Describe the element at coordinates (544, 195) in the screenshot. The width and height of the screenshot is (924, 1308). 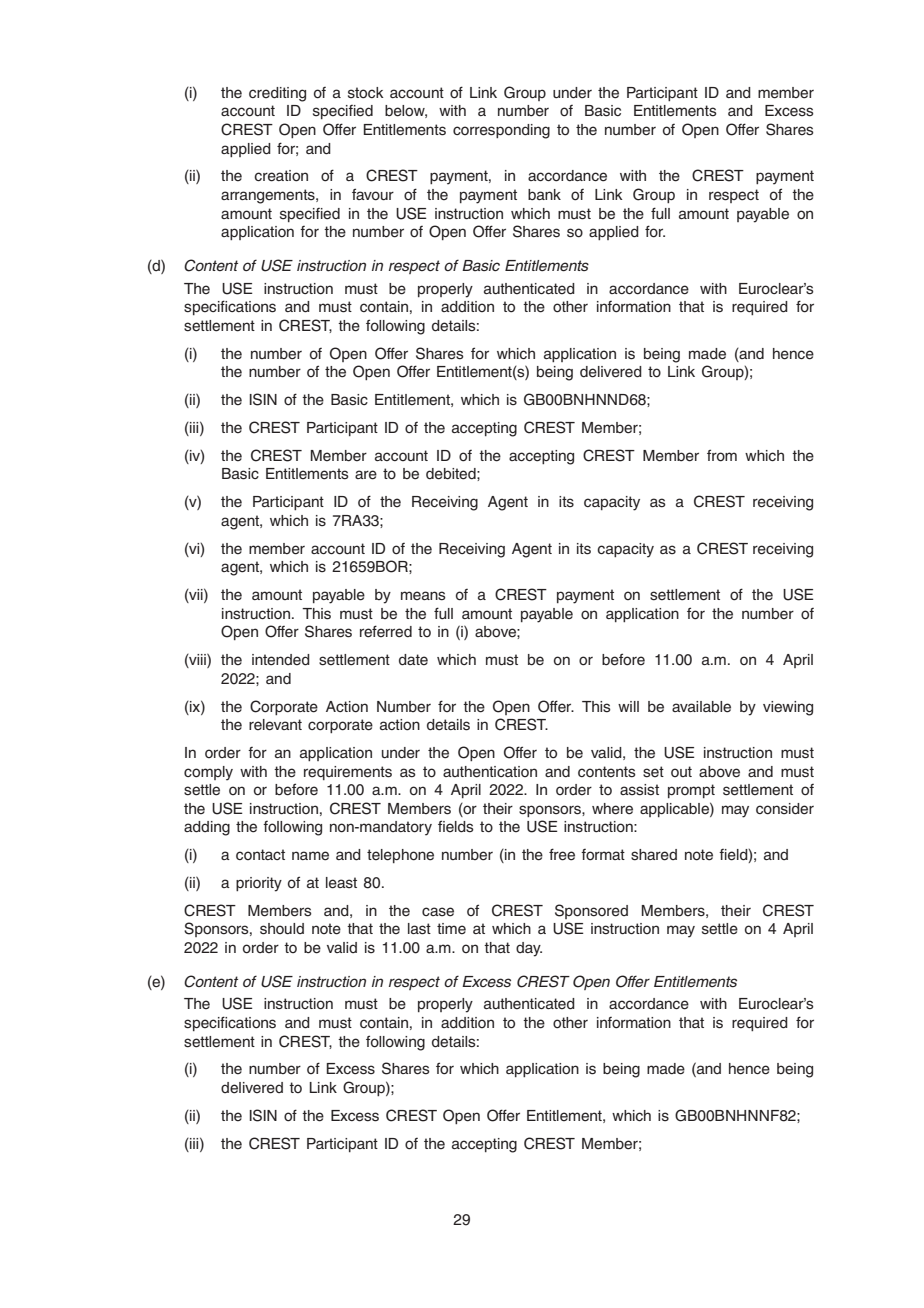
I see `bank` at that location.
